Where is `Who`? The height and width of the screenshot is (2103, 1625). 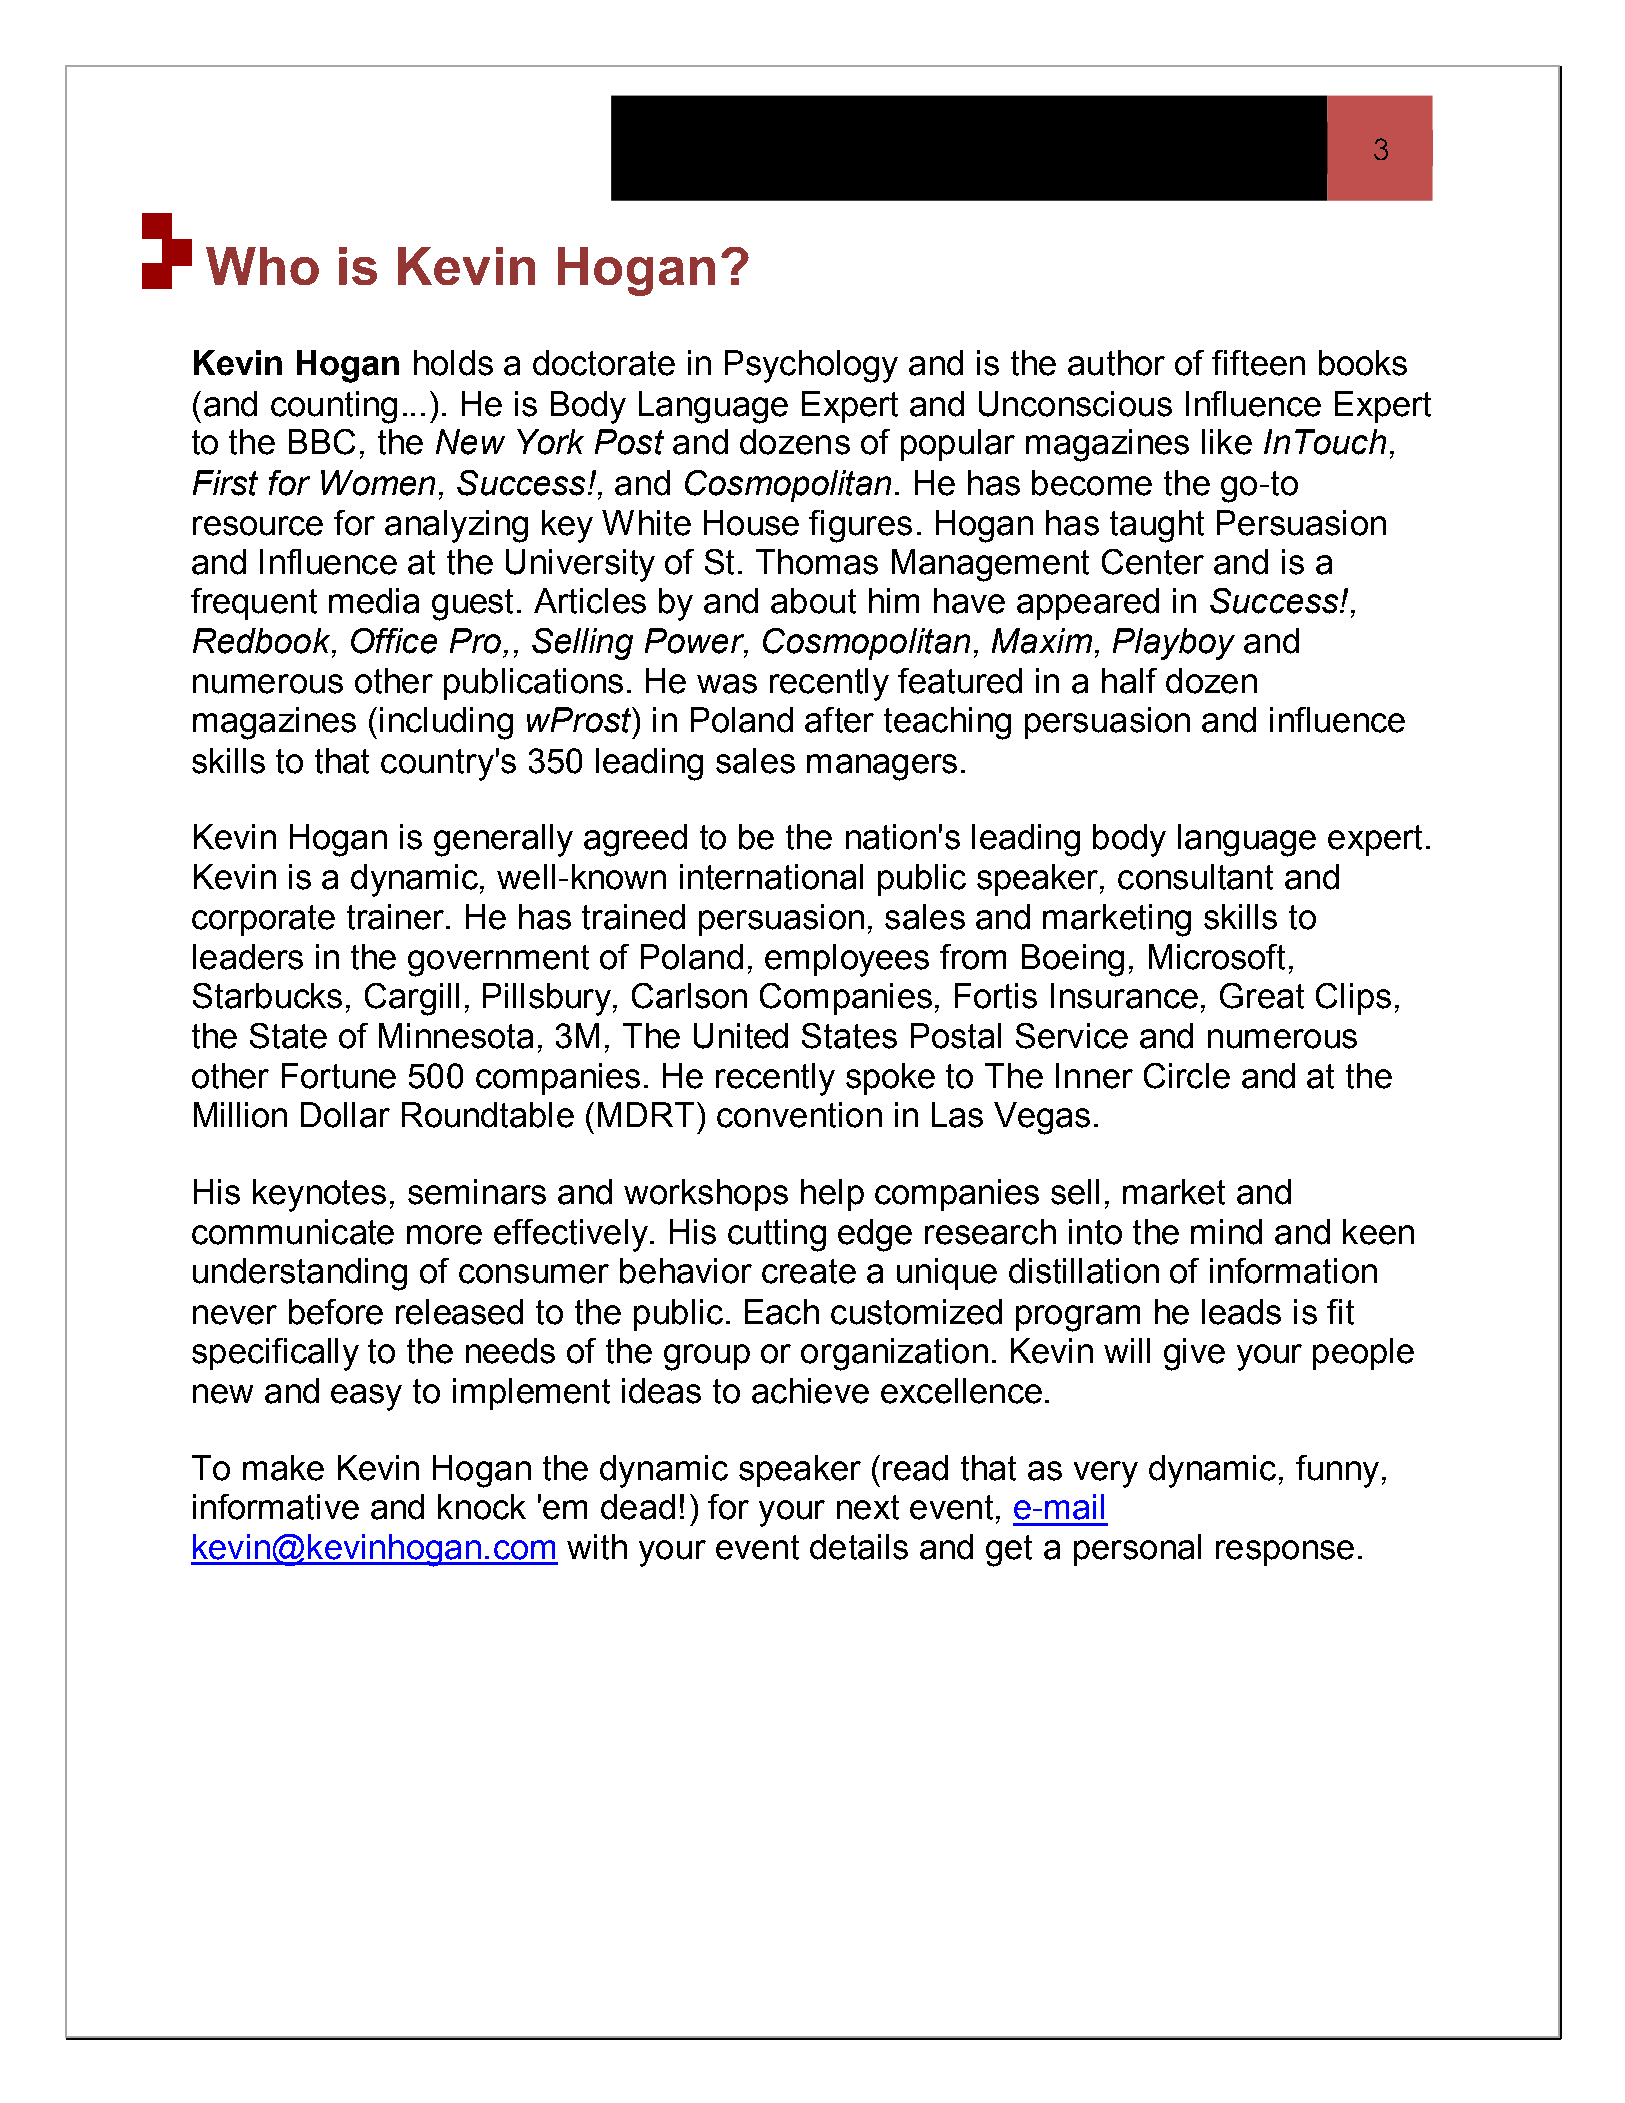
Who is located at coordinates (262, 266).
